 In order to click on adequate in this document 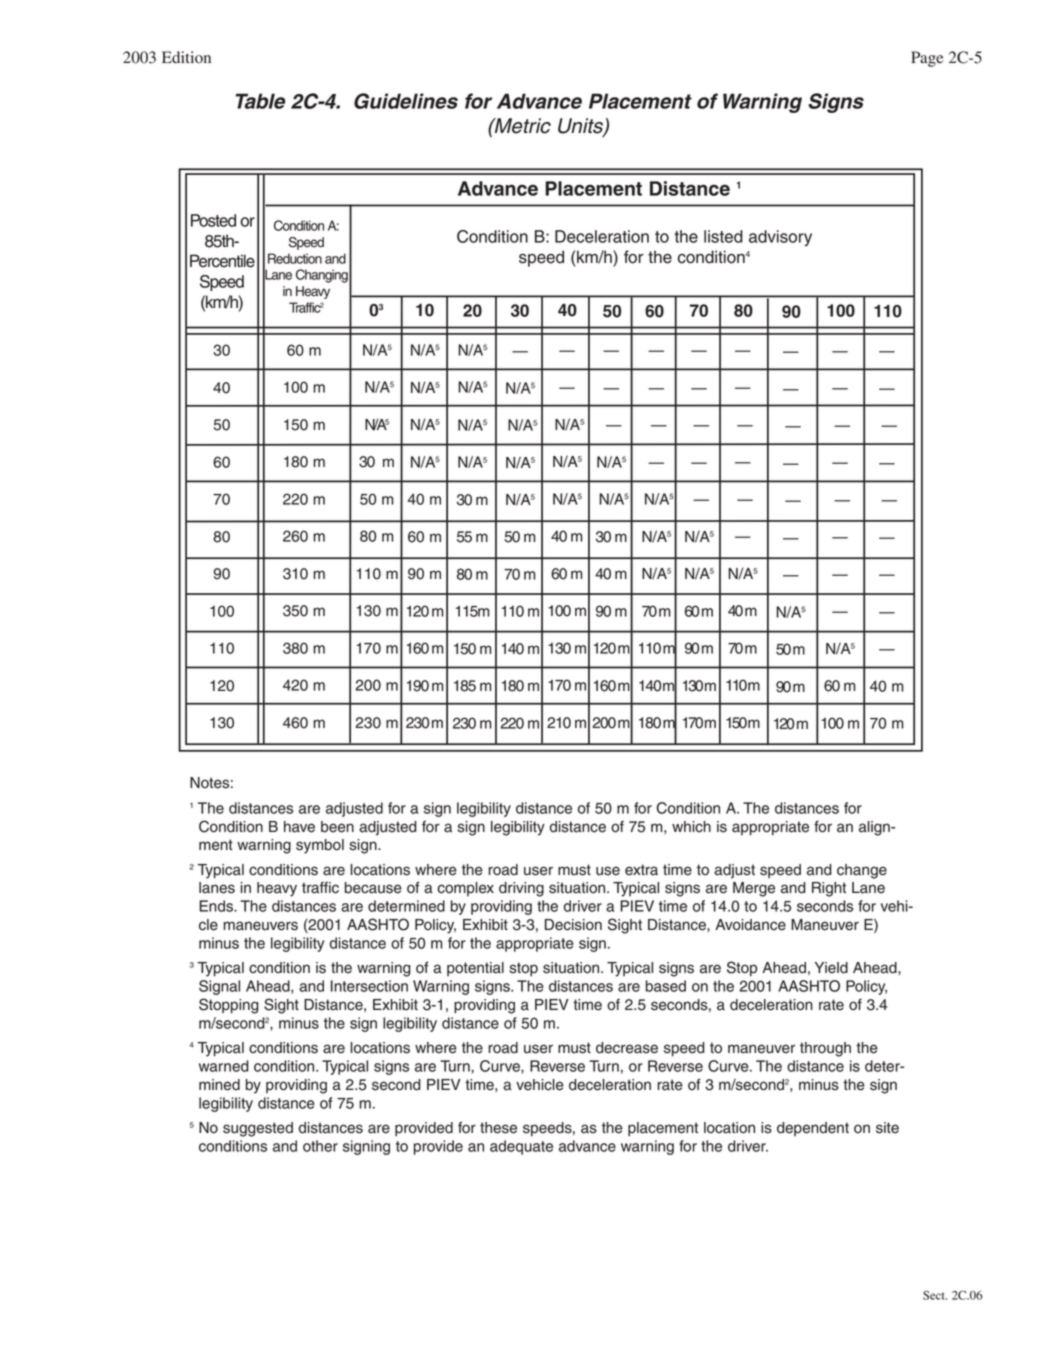, I will do `click(521, 1147)`.
